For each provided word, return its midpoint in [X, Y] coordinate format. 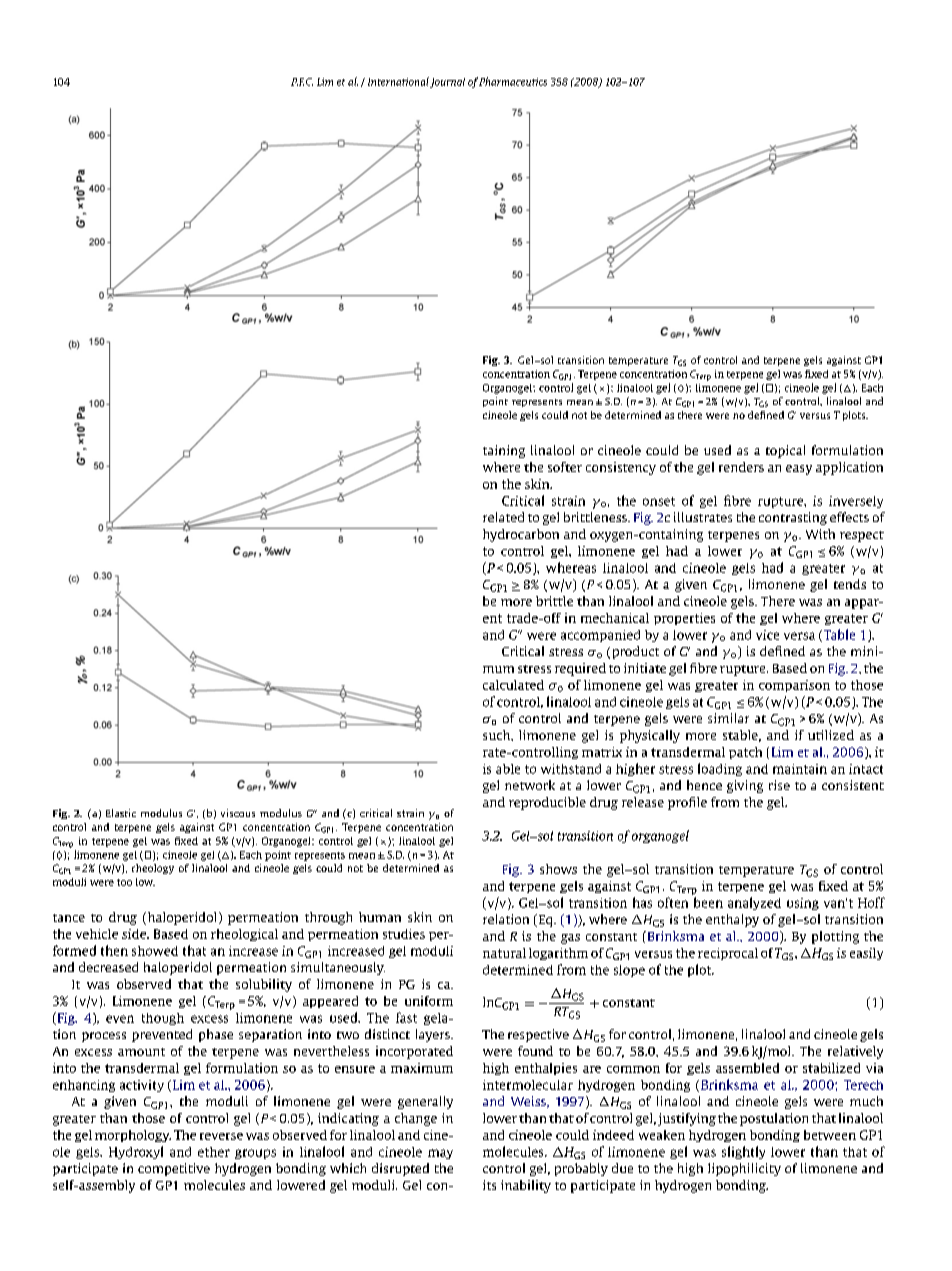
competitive [174, 1169]
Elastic [121, 813]
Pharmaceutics [513, 81]
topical [785, 451]
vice [767, 635]
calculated [513, 685]
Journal [447, 83]
